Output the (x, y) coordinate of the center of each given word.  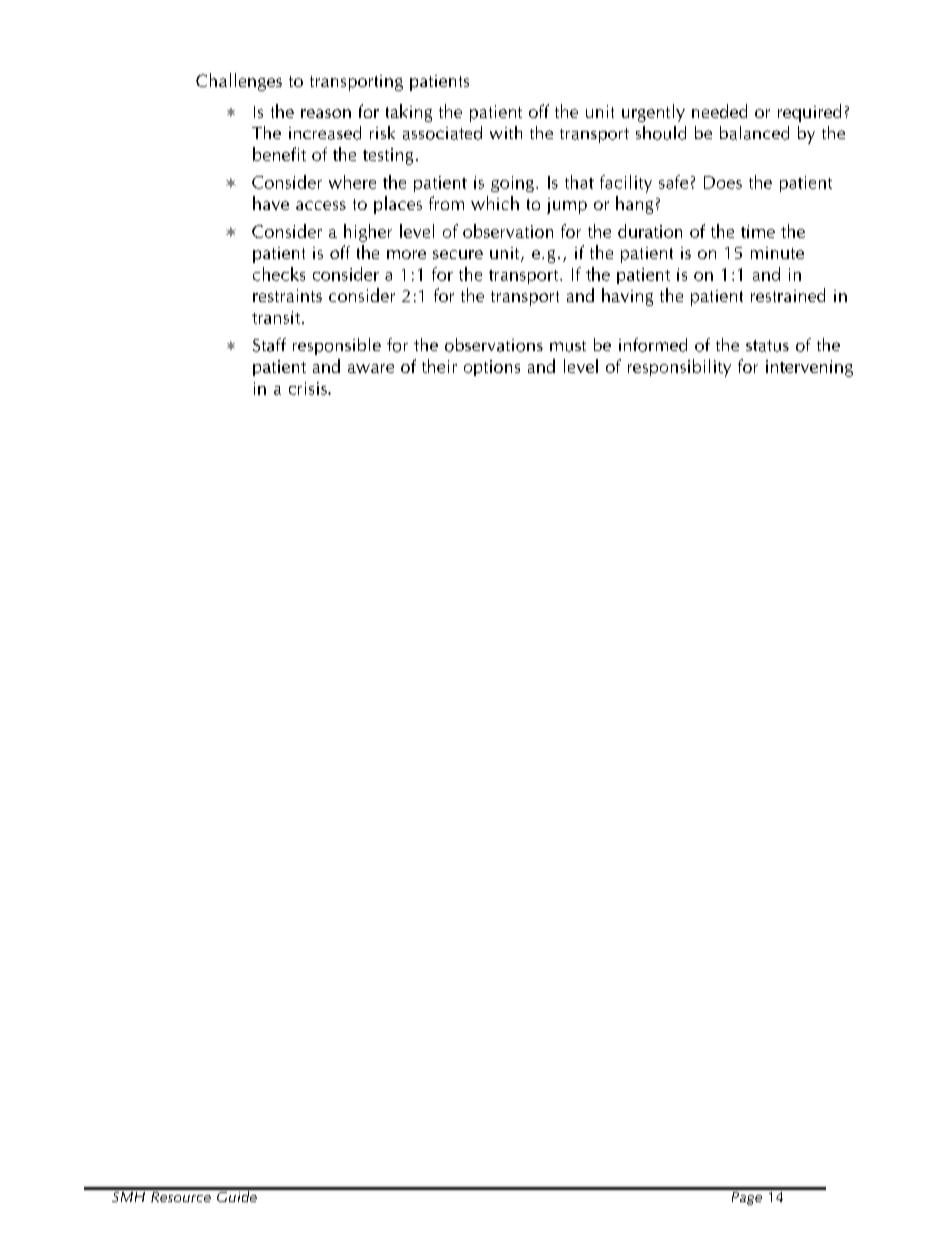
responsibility (679, 368)
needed (719, 111)
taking (409, 113)
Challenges (239, 82)
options (492, 368)
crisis (309, 388)
